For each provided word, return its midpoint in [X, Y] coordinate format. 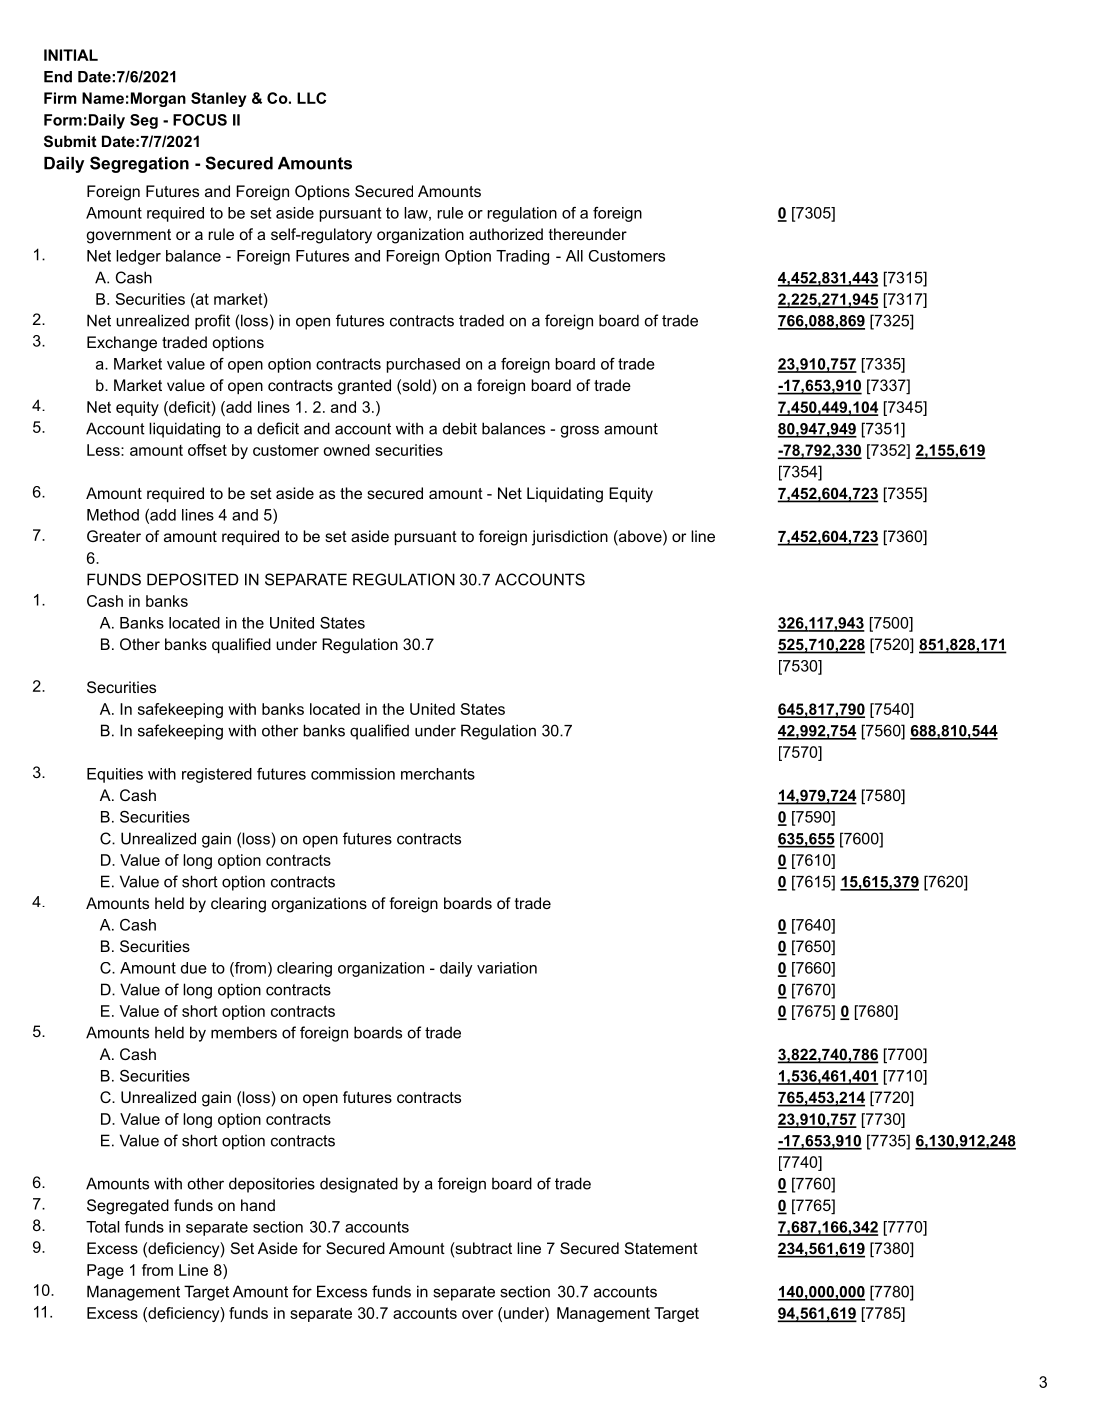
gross [580, 431]
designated [359, 1185]
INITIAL [71, 55]
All [574, 256]
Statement [661, 1248]
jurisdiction [570, 538]
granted [364, 387]
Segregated [128, 1207]
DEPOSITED [193, 579]
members [244, 1033]
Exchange [122, 344]
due [194, 968]
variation [507, 968]
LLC [311, 98]
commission [353, 774]
